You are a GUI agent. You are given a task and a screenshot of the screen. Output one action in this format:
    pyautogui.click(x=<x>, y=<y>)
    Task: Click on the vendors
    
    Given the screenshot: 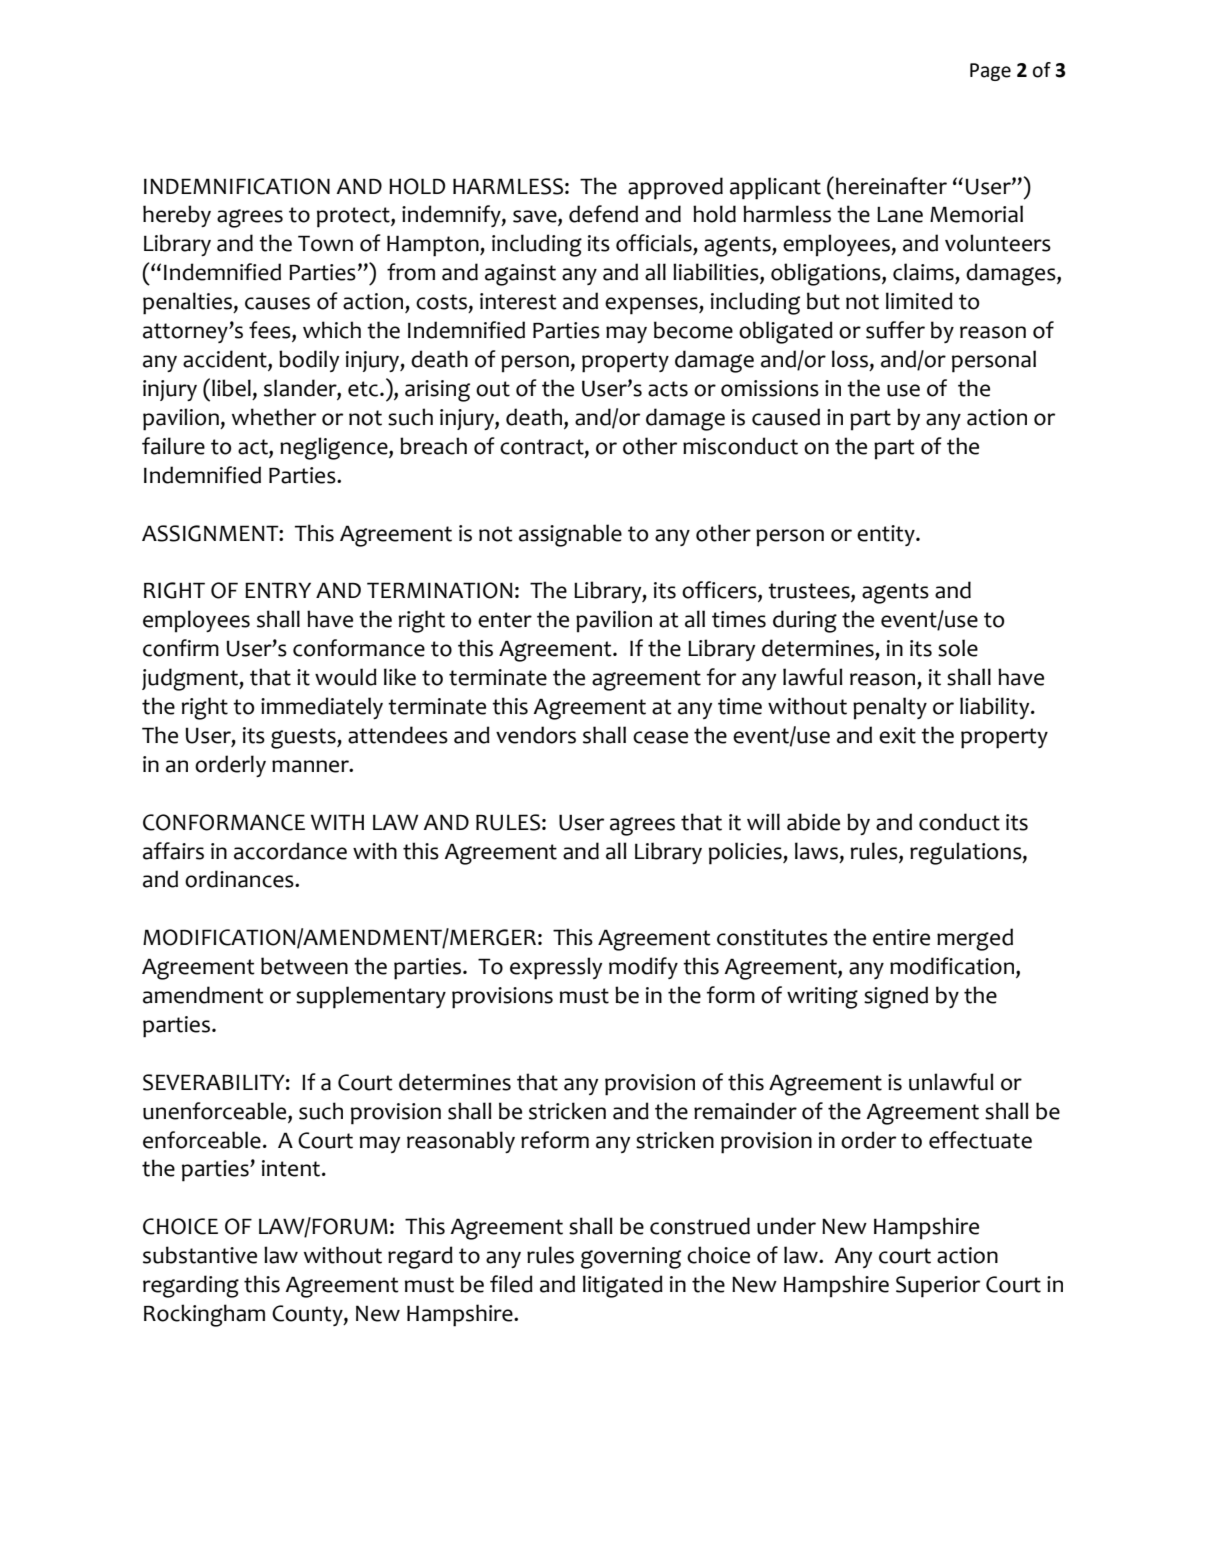 What is the action you would take?
    pyautogui.click(x=536, y=735)
